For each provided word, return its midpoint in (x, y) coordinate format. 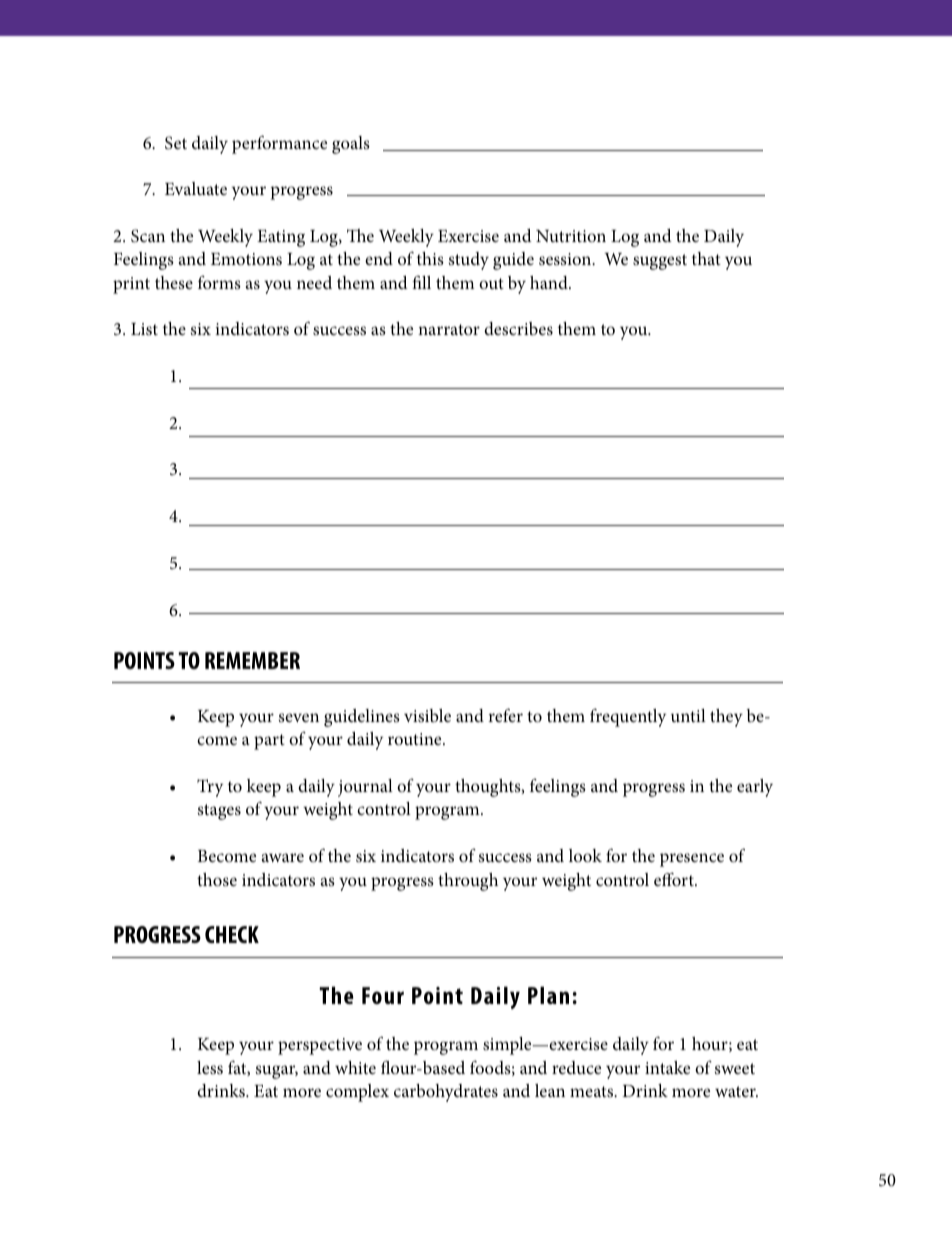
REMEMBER (252, 660)
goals (351, 145)
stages (219, 812)
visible (427, 716)
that (706, 258)
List (144, 329)
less (210, 1067)
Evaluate (196, 188)
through (468, 882)
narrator (449, 329)
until (688, 715)
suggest (660, 262)
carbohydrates (446, 1093)
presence (692, 860)
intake (667, 1067)
